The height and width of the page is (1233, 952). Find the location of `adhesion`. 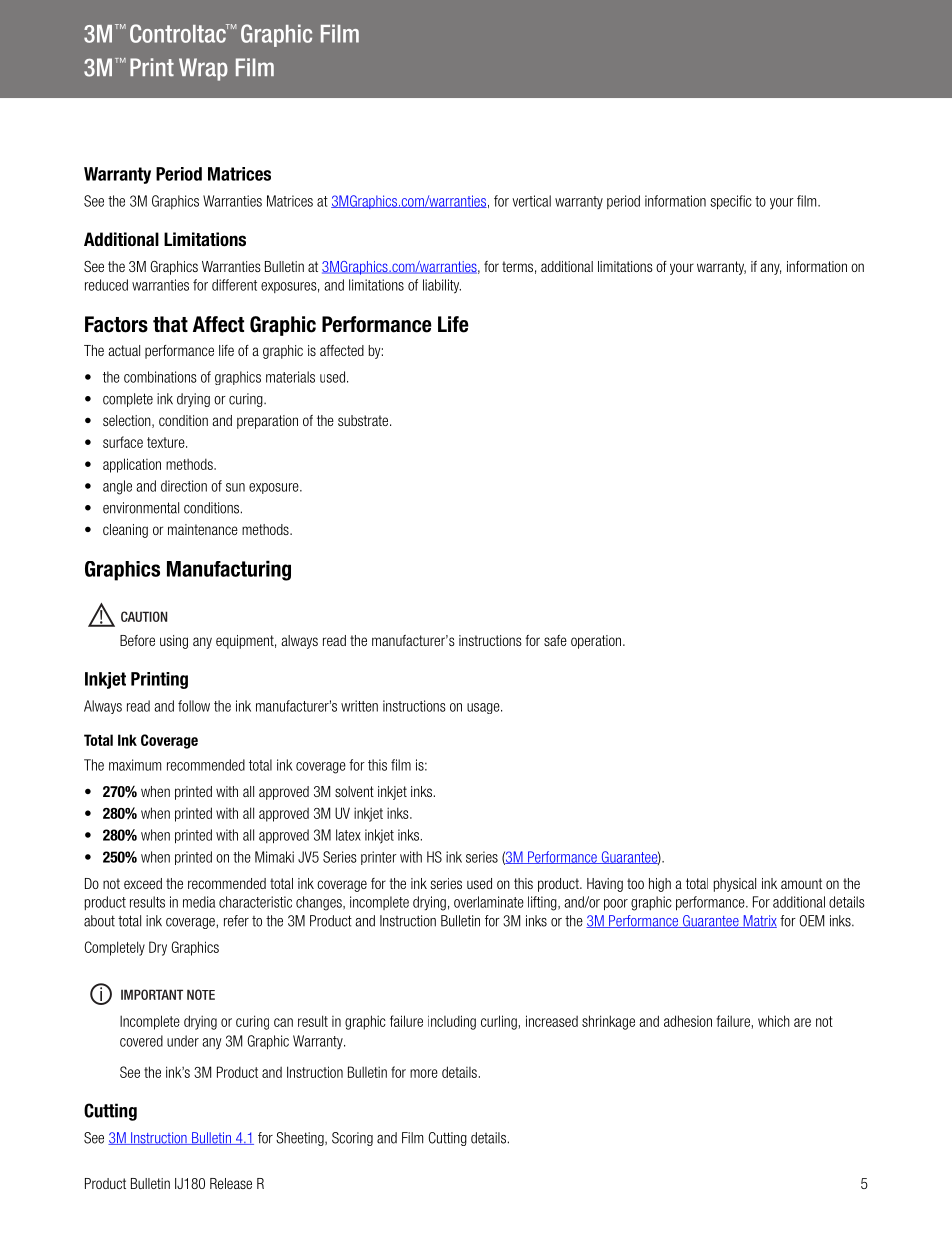

adhesion is located at coordinates (688, 1021).
